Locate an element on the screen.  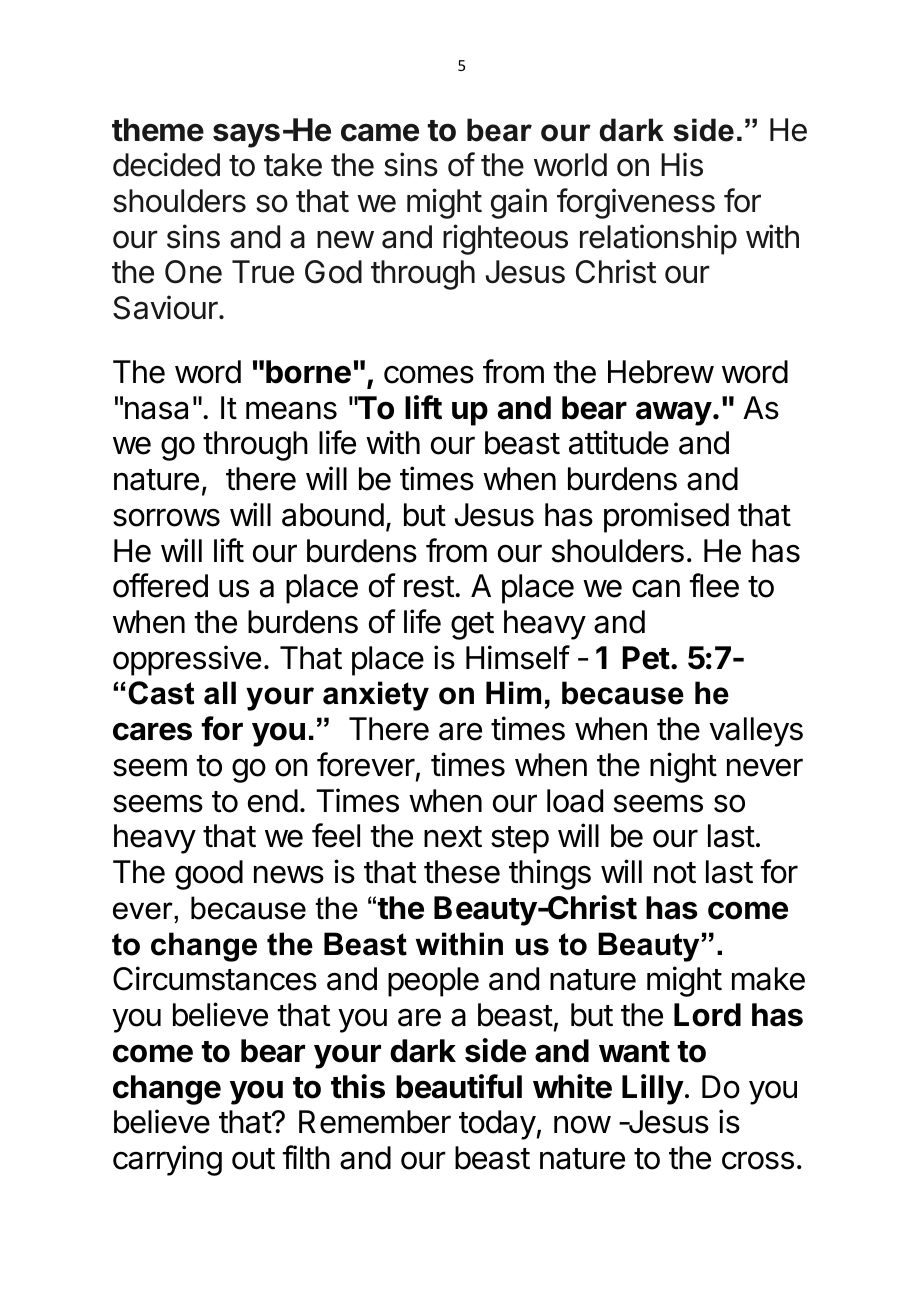
gain is located at coordinates (519, 203).
